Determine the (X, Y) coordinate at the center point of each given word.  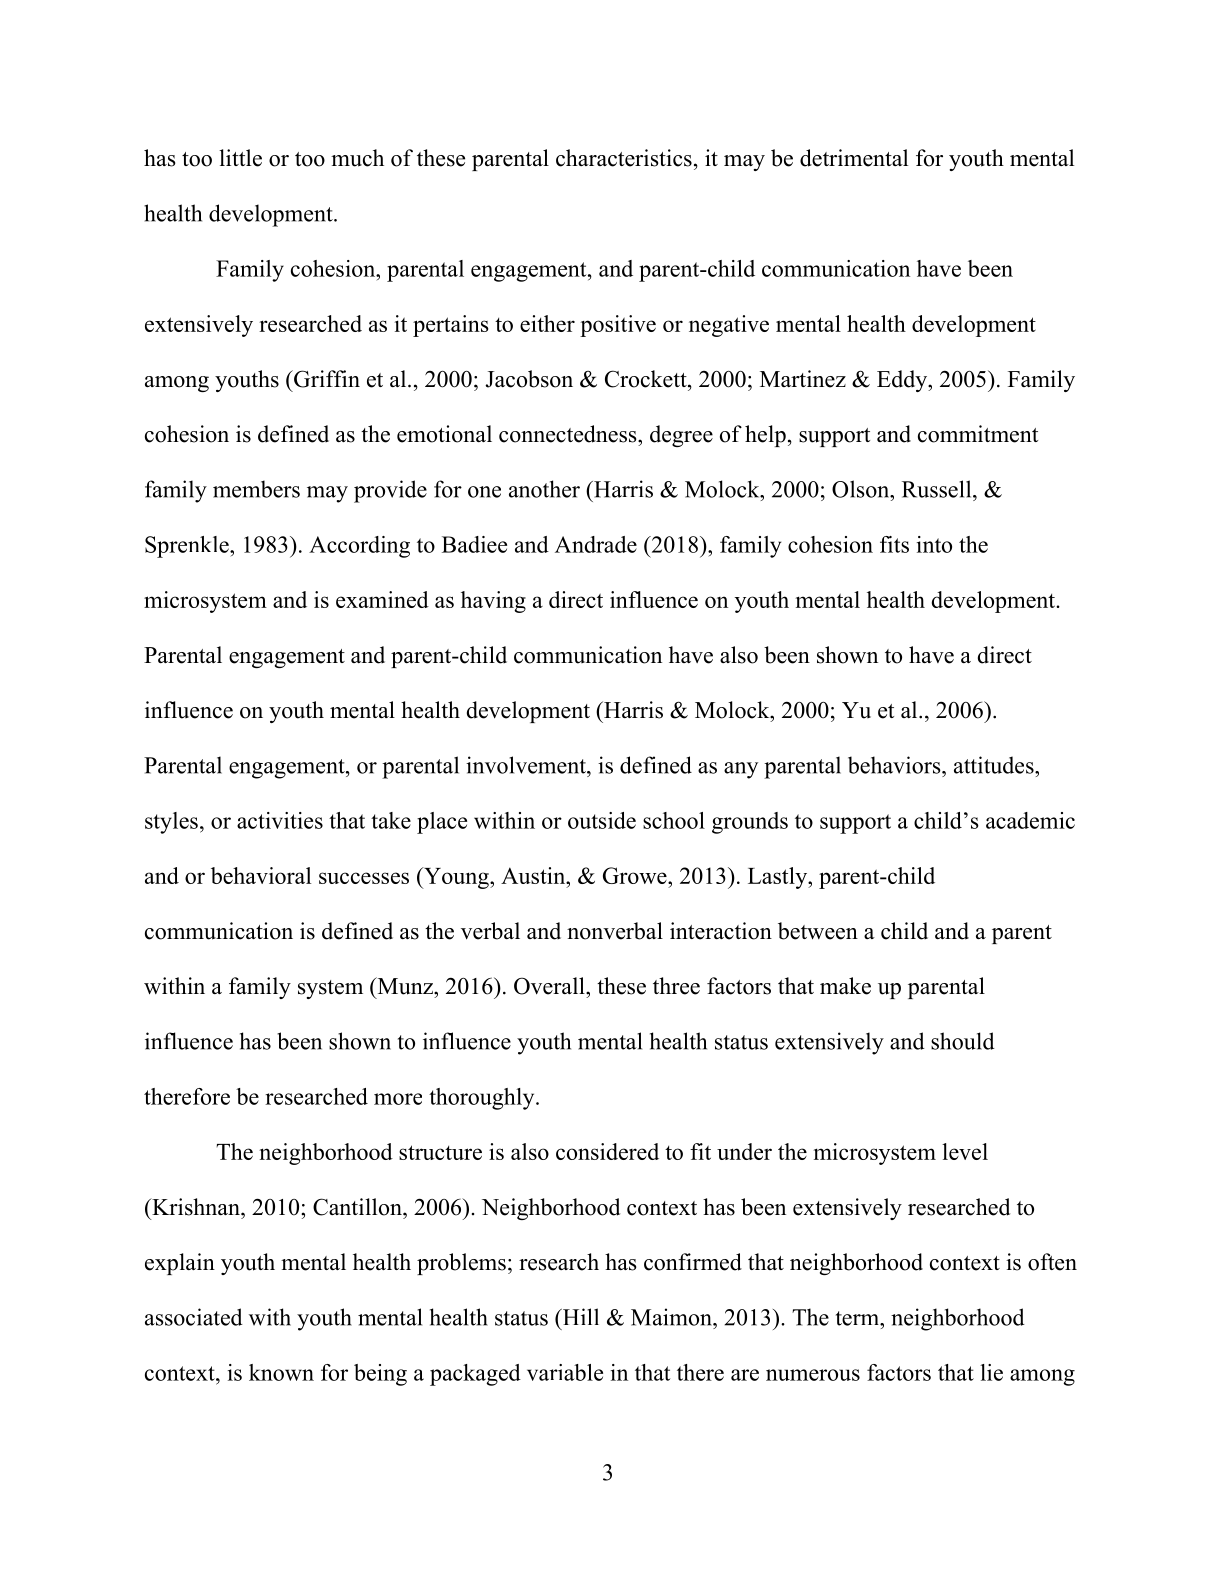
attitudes (995, 765)
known (281, 1372)
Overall (550, 986)
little (240, 158)
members (256, 489)
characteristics (624, 158)
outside (602, 820)
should (963, 1041)
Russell (938, 489)
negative (729, 326)
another (544, 489)
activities (280, 820)
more (398, 1099)
